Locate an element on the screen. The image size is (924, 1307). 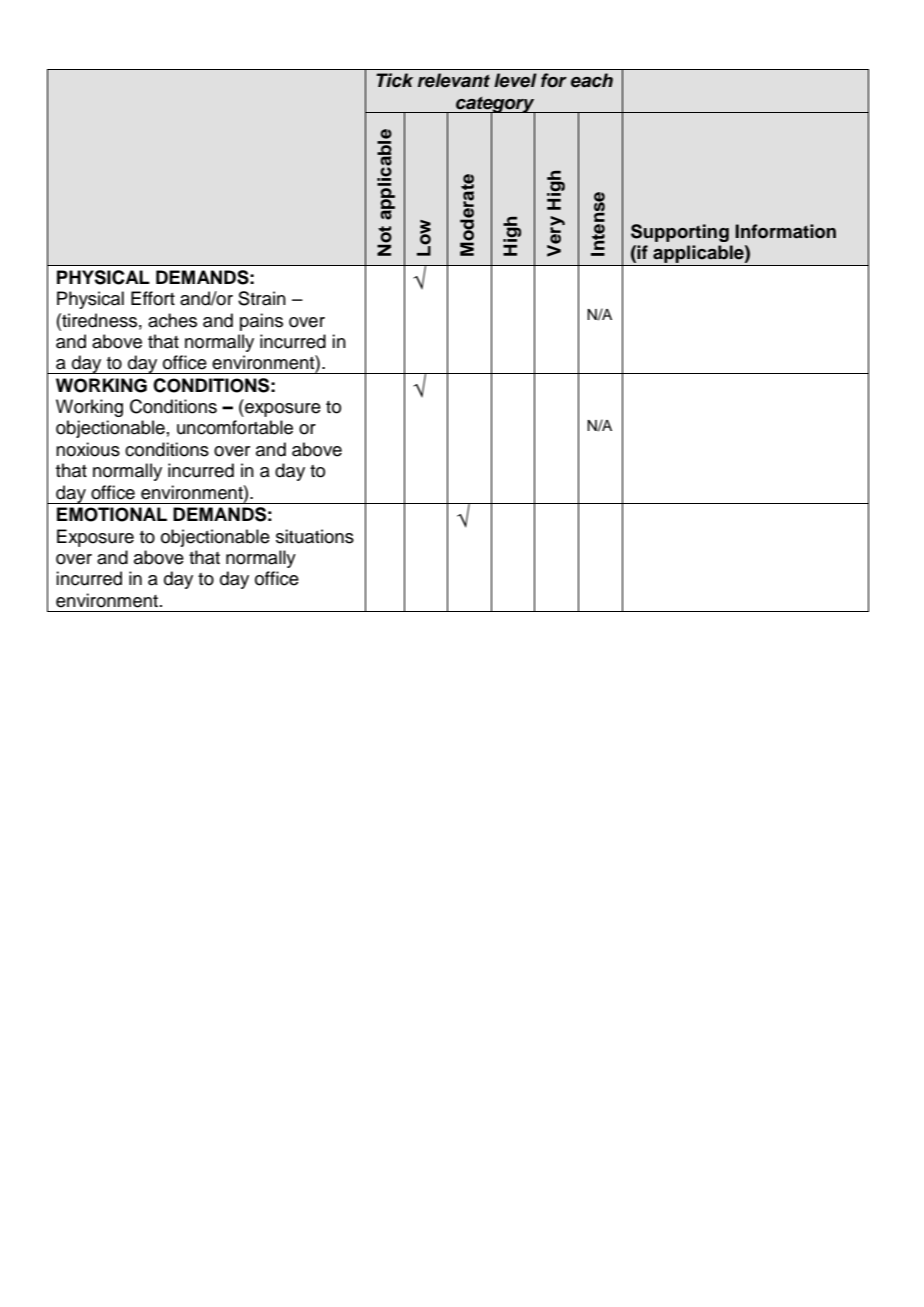
Supporting is located at coordinates (680, 233).
